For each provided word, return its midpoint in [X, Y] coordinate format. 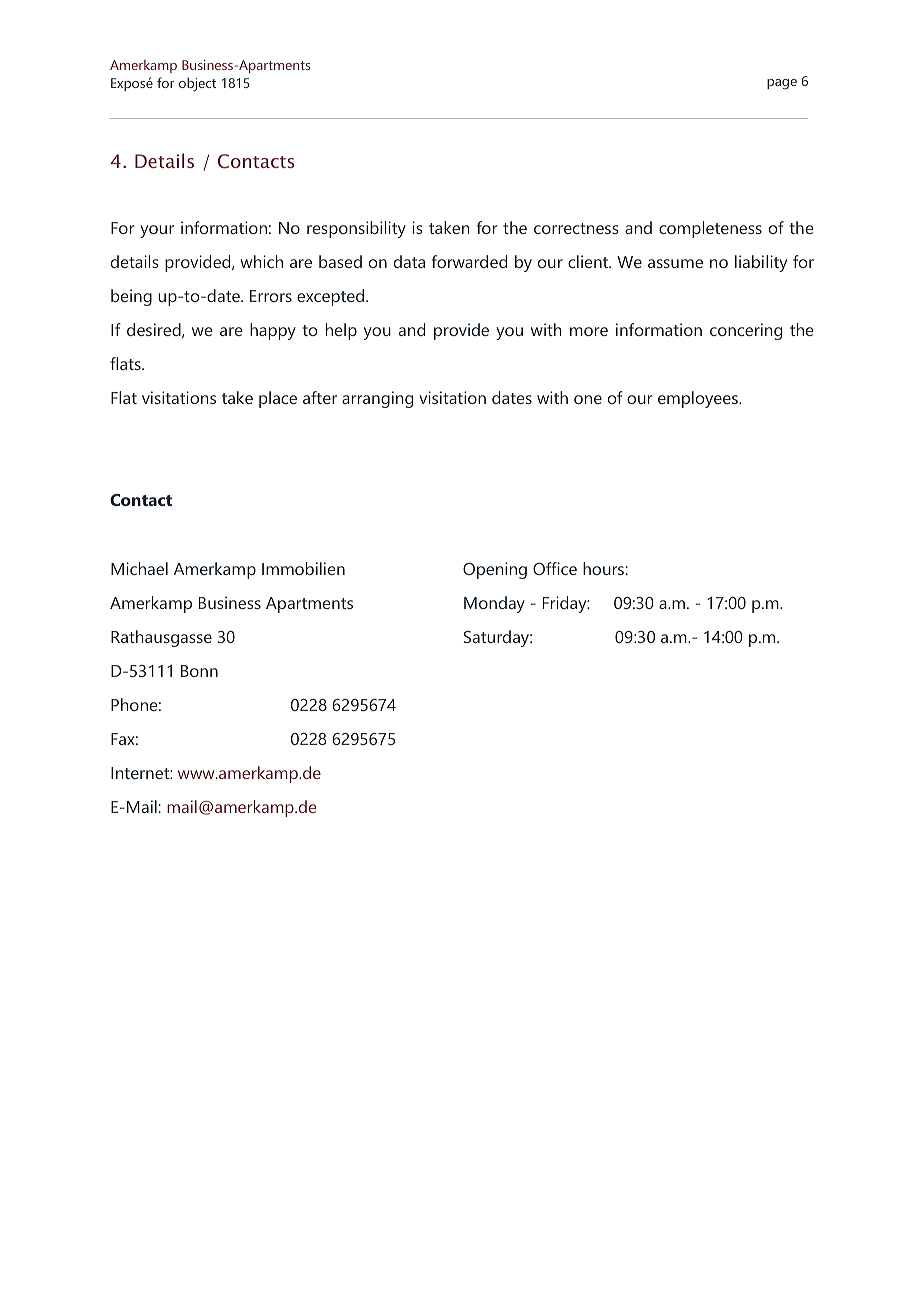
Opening [495, 570]
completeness [710, 229]
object [197, 84]
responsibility [356, 229]
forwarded [469, 261]
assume [675, 263]
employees [699, 399]
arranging [377, 399]
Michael [139, 568]
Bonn [199, 671]
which [261, 261]
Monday [494, 604]
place [278, 399]
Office [555, 568]
